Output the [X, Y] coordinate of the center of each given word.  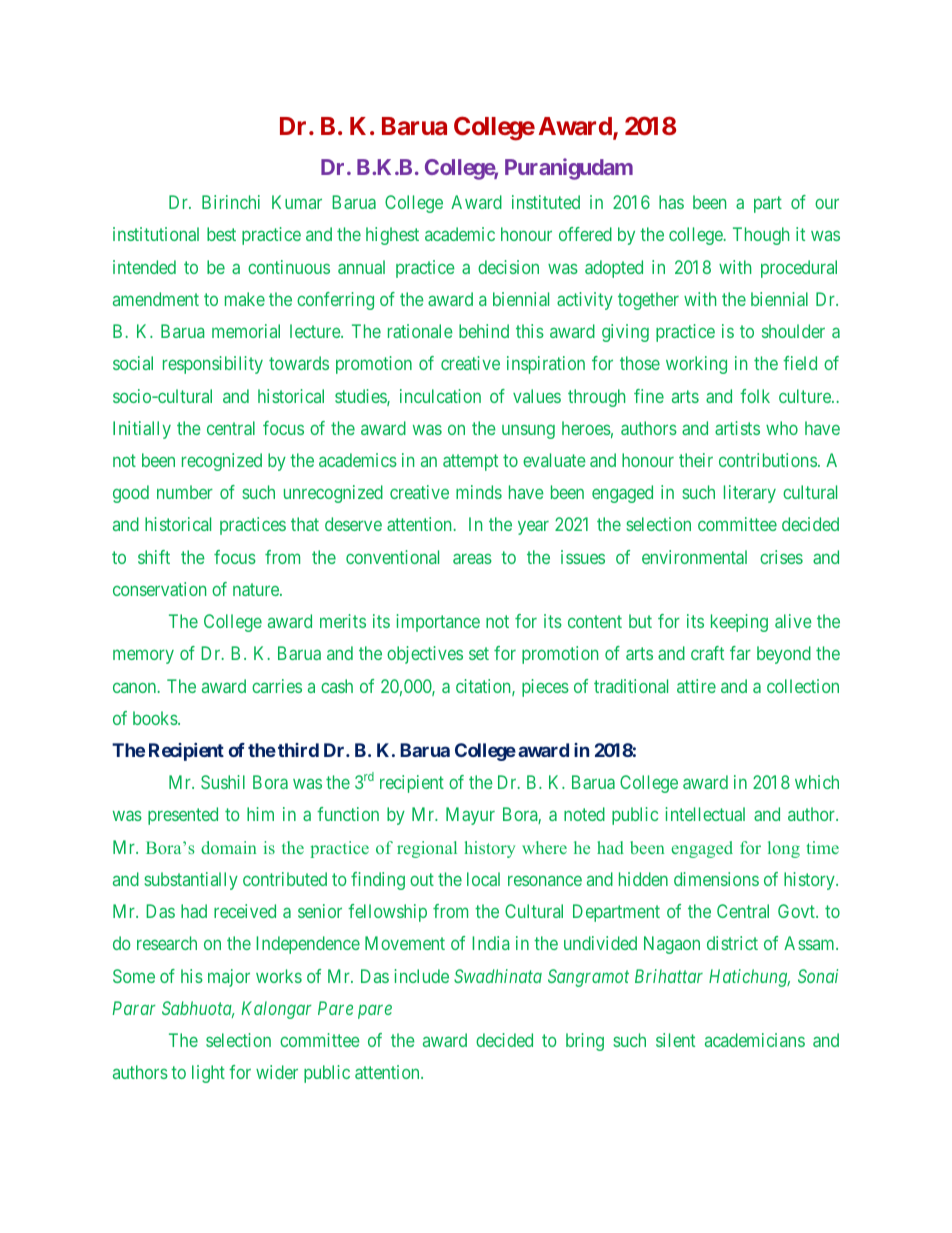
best [221, 234]
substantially [191, 881]
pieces [545, 688]
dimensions [716, 879]
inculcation [440, 396]
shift [154, 557]
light [208, 1074]
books [155, 718]
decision [508, 267]
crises [781, 557]
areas [472, 559]
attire [696, 686]
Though [761, 236]
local [483, 879]
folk [755, 396]
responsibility [213, 365]
